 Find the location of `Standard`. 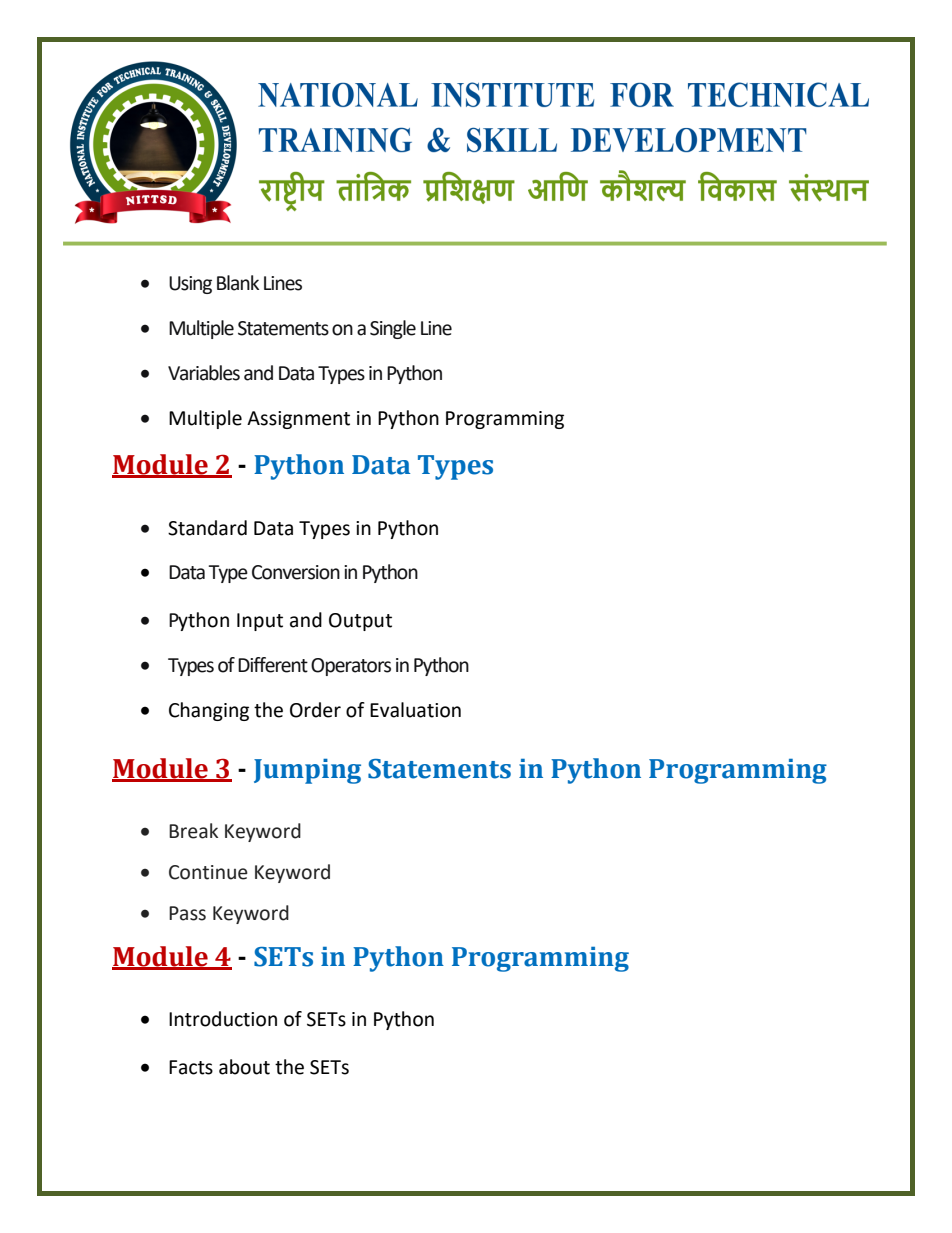

Standard is located at coordinates (207, 528).
